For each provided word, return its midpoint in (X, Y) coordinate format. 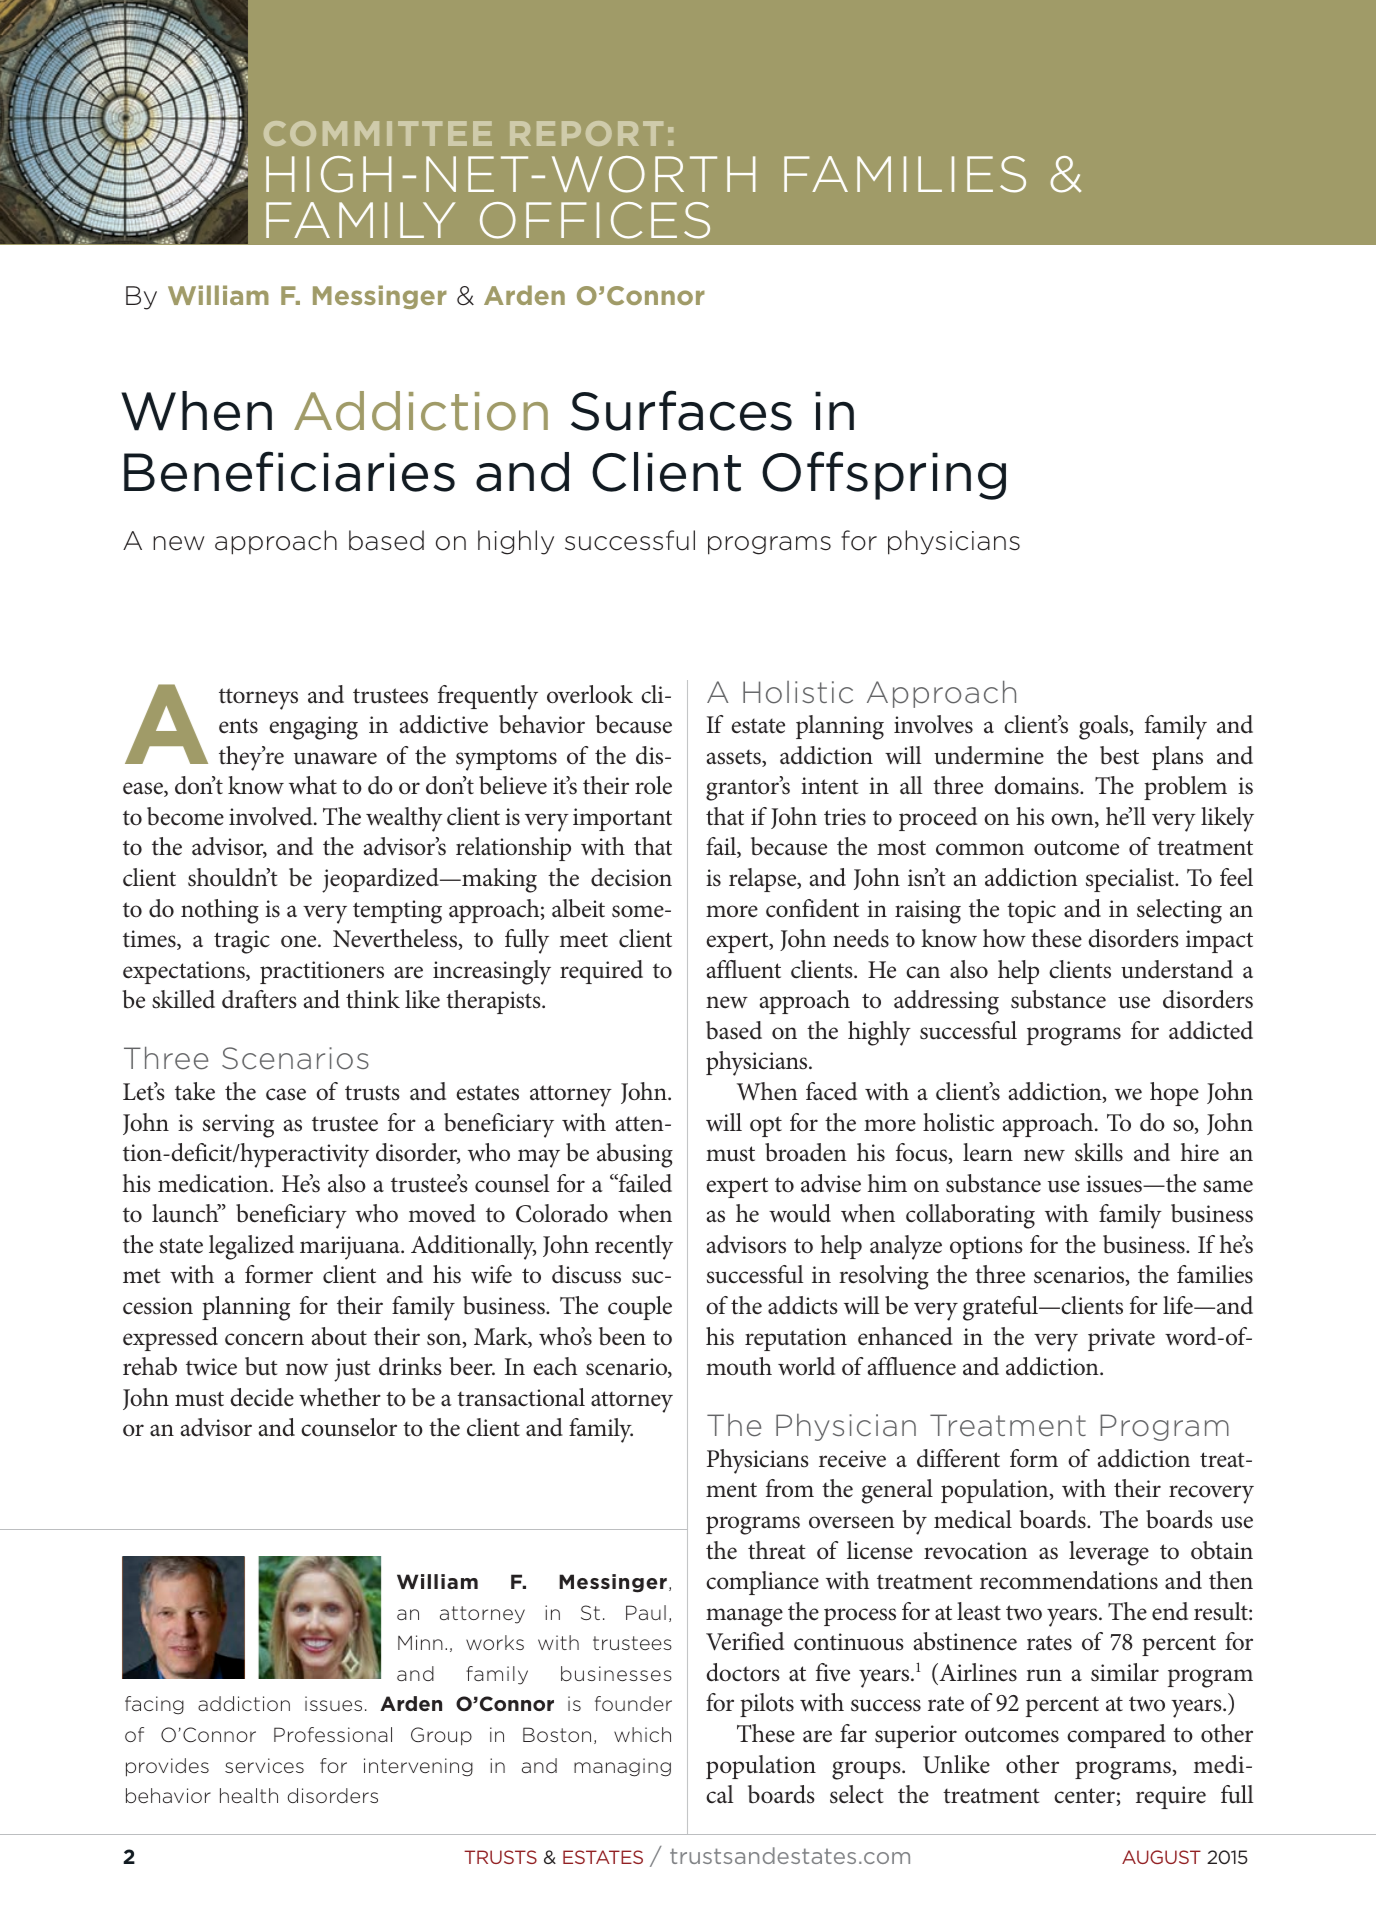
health (249, 1795)
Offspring (884, 475)
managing (622, 1767)
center (1084, 1796)
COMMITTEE (378, 133)
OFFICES (595, 220)
